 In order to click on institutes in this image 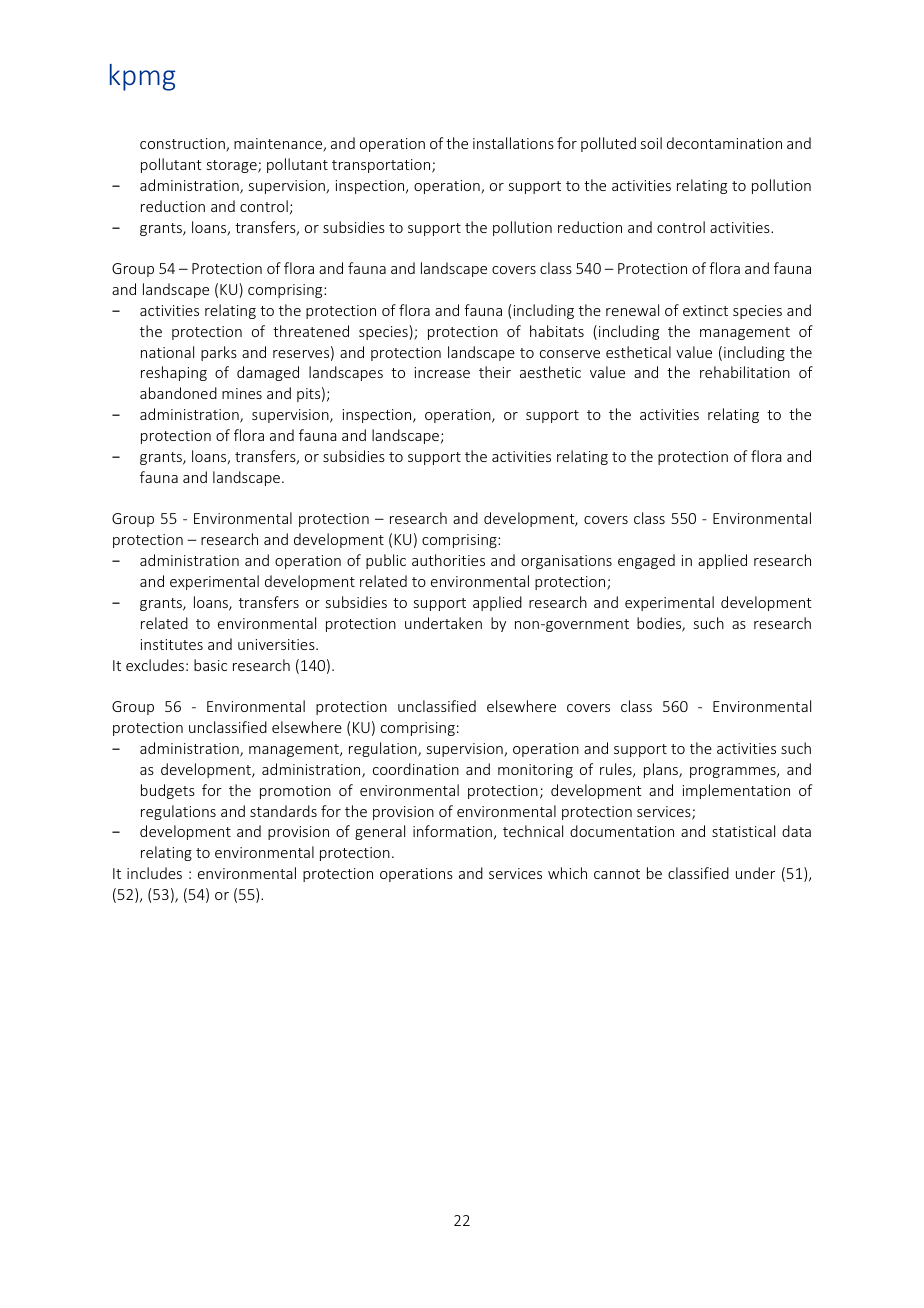, I will do `click(172, 644)`.
